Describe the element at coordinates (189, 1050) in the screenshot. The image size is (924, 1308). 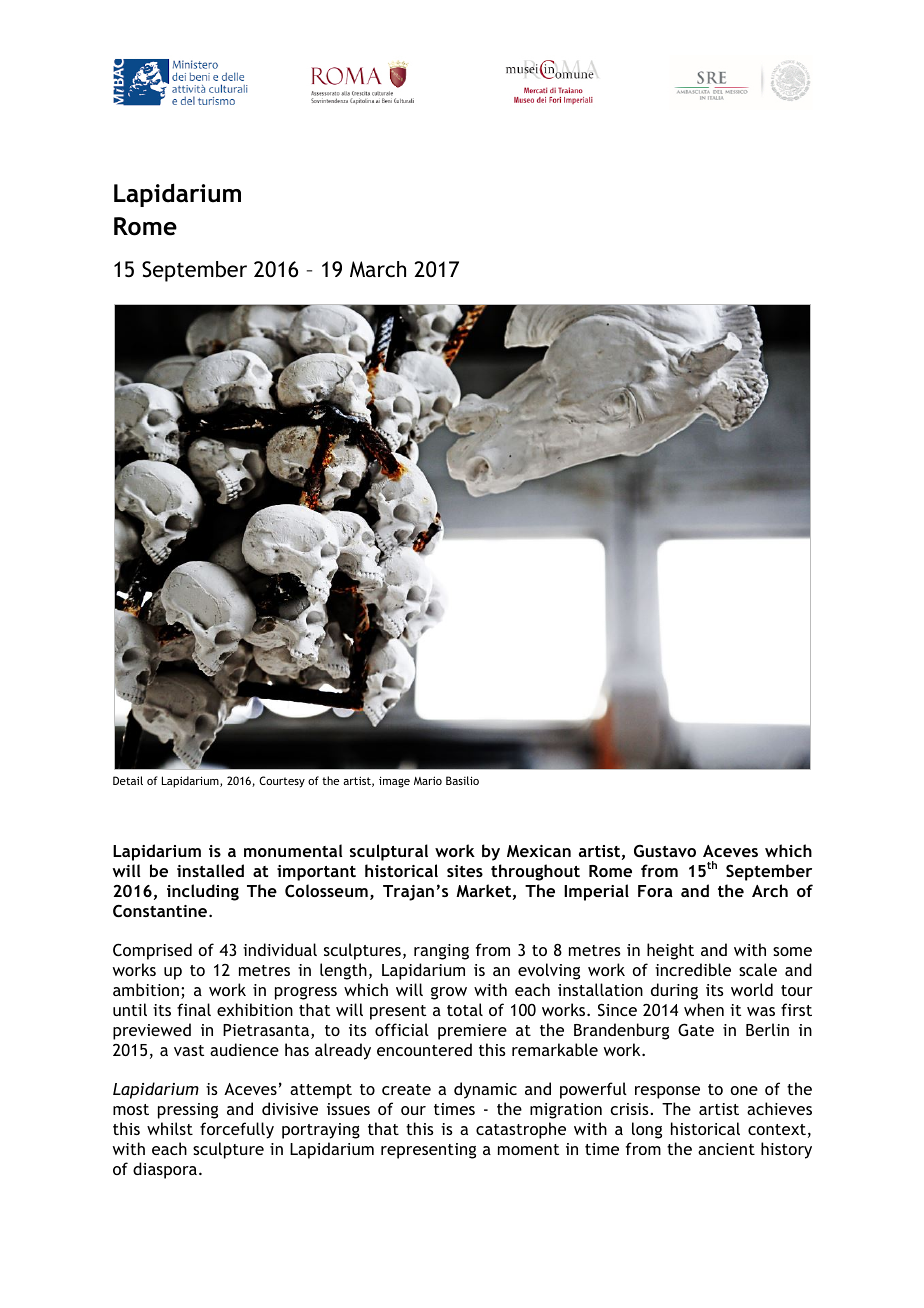
I see `vast` at that location.
